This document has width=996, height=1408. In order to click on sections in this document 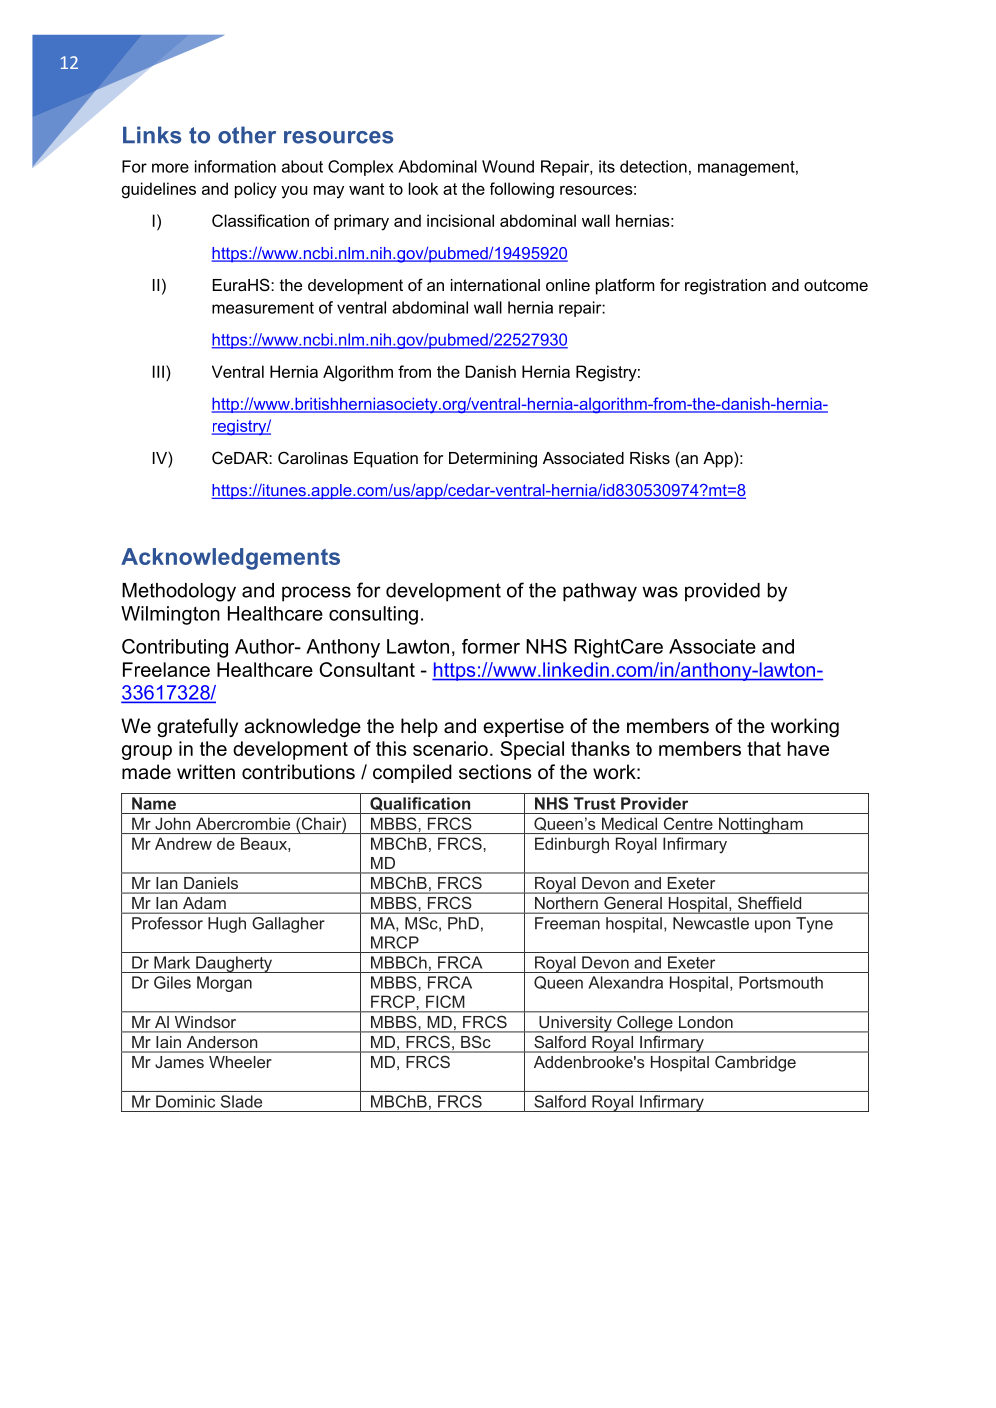, I will do `click(495, 772)`.
